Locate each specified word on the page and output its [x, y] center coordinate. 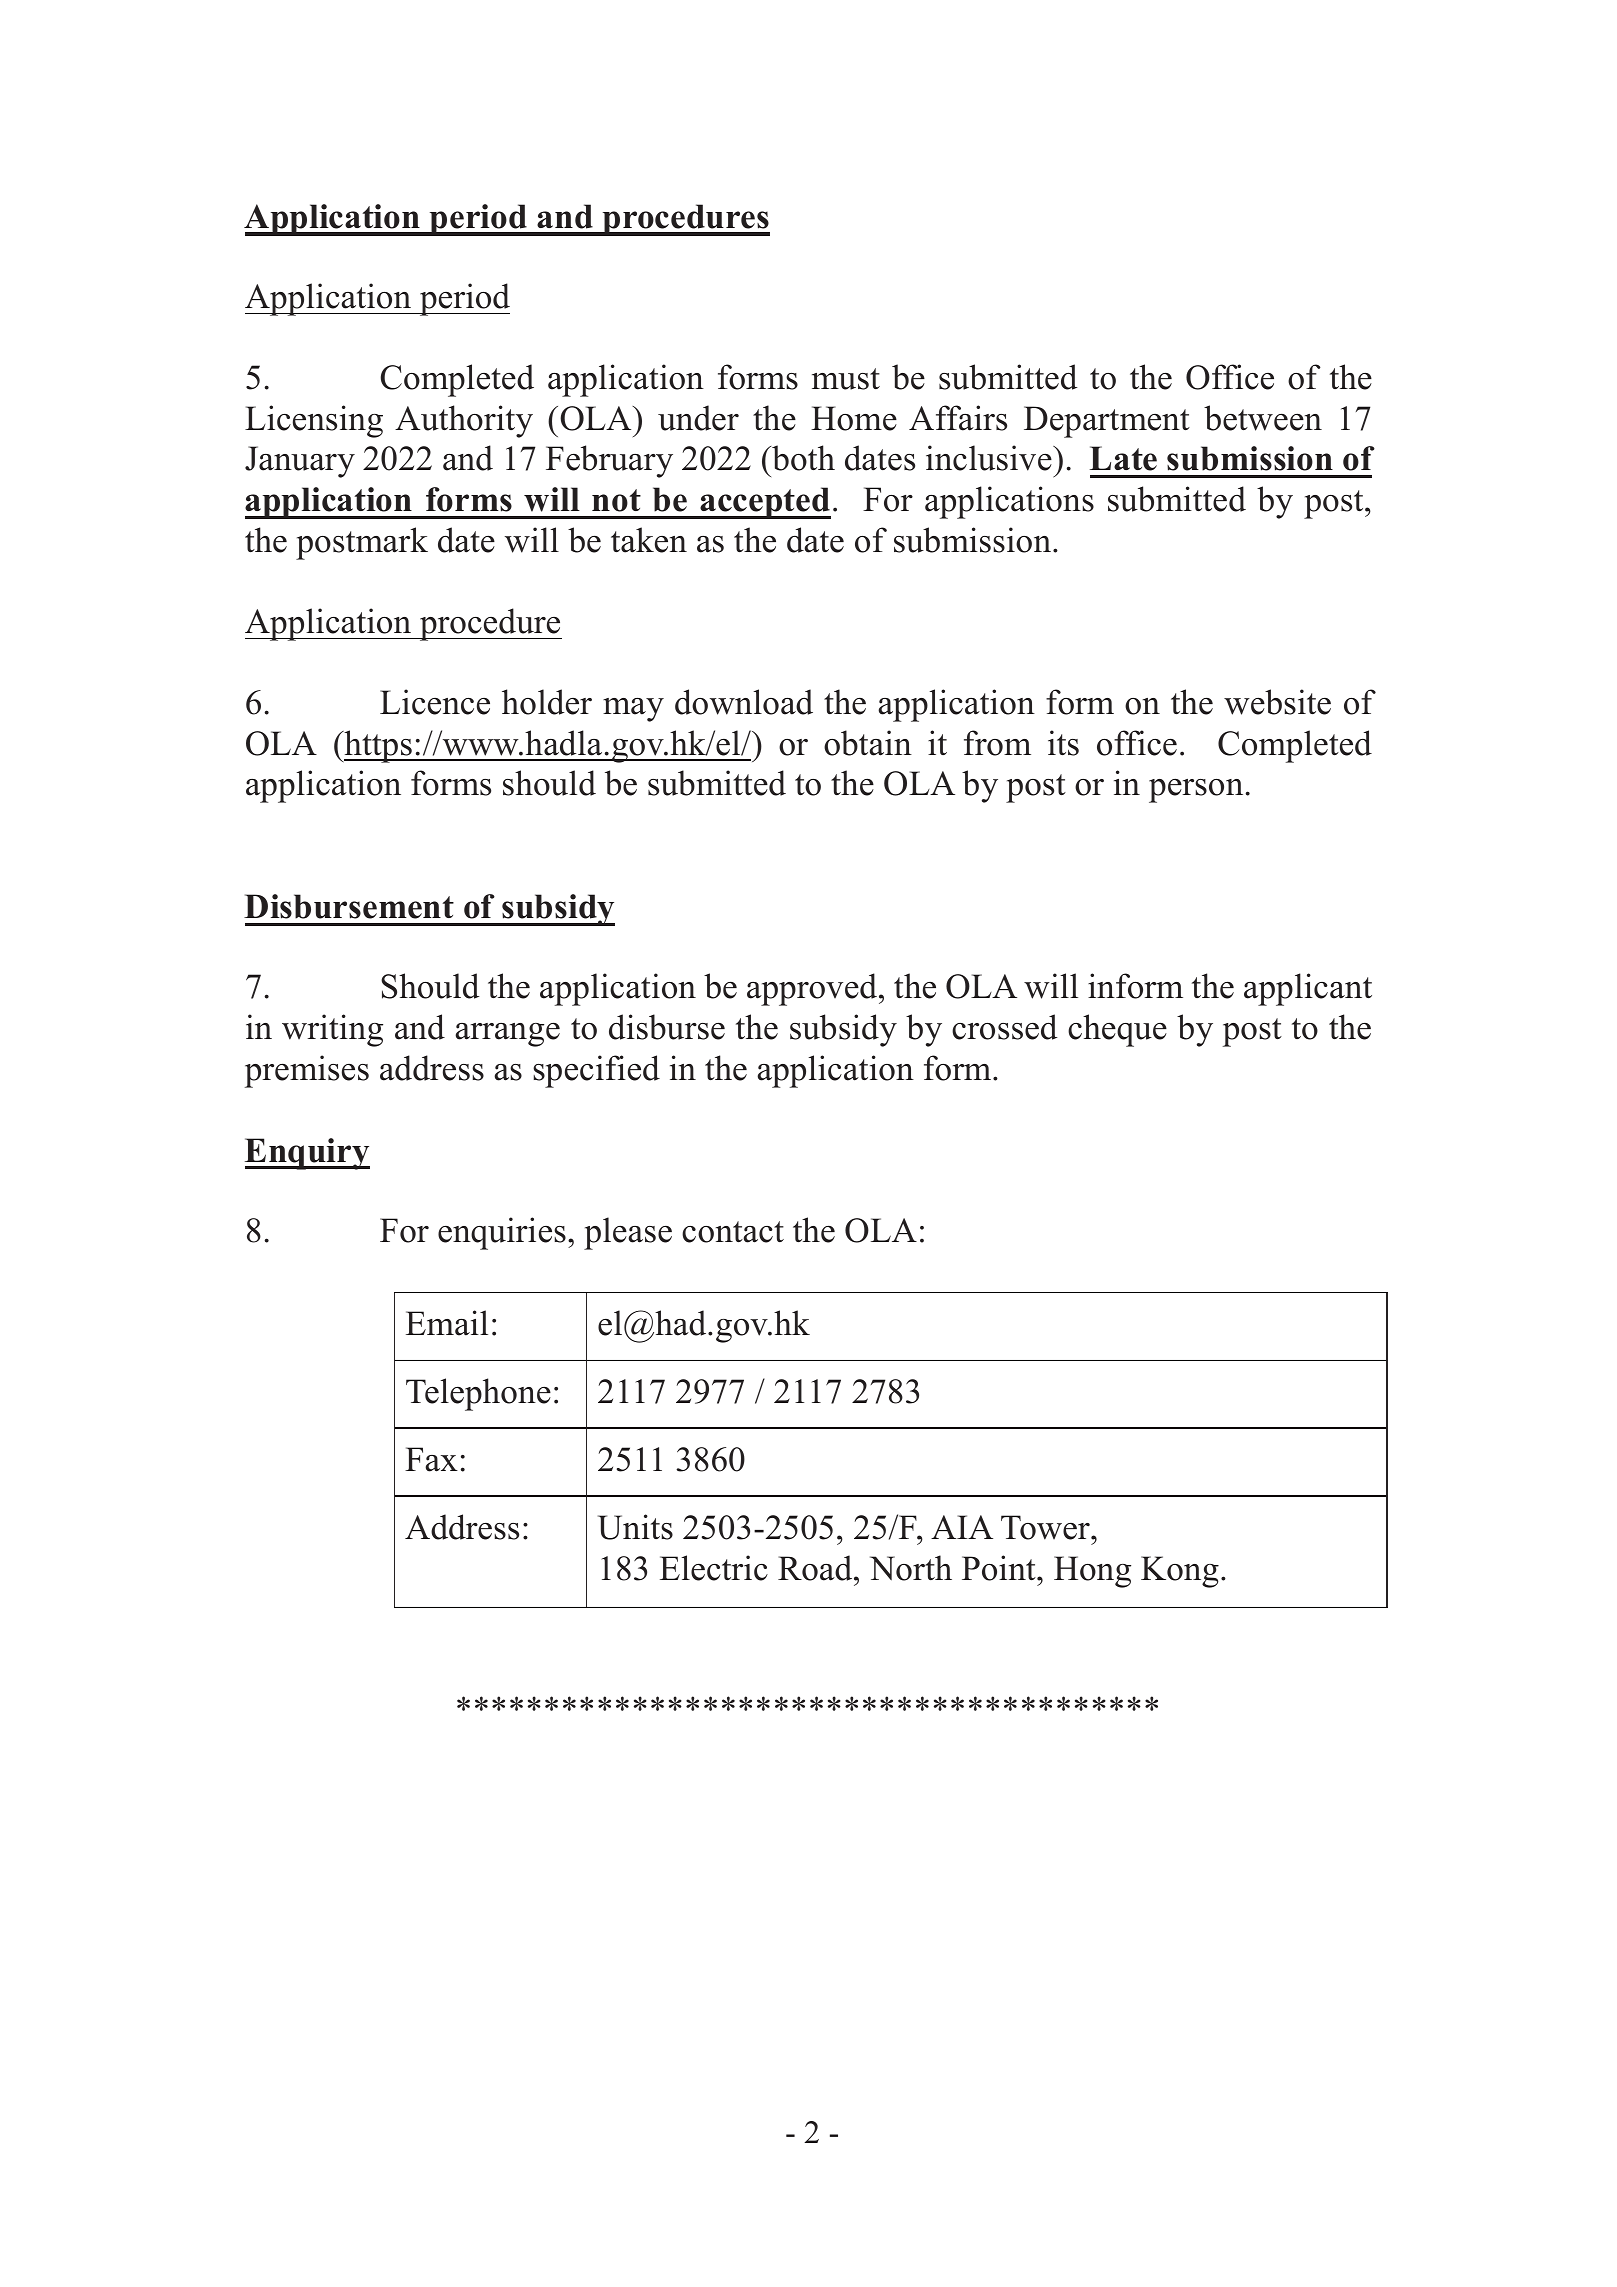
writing [332, 1030]
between [1263, 418]
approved [813, 989]
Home [854, 418]
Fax [431, 1459]
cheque [1117, 1030]
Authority [464, 421]
